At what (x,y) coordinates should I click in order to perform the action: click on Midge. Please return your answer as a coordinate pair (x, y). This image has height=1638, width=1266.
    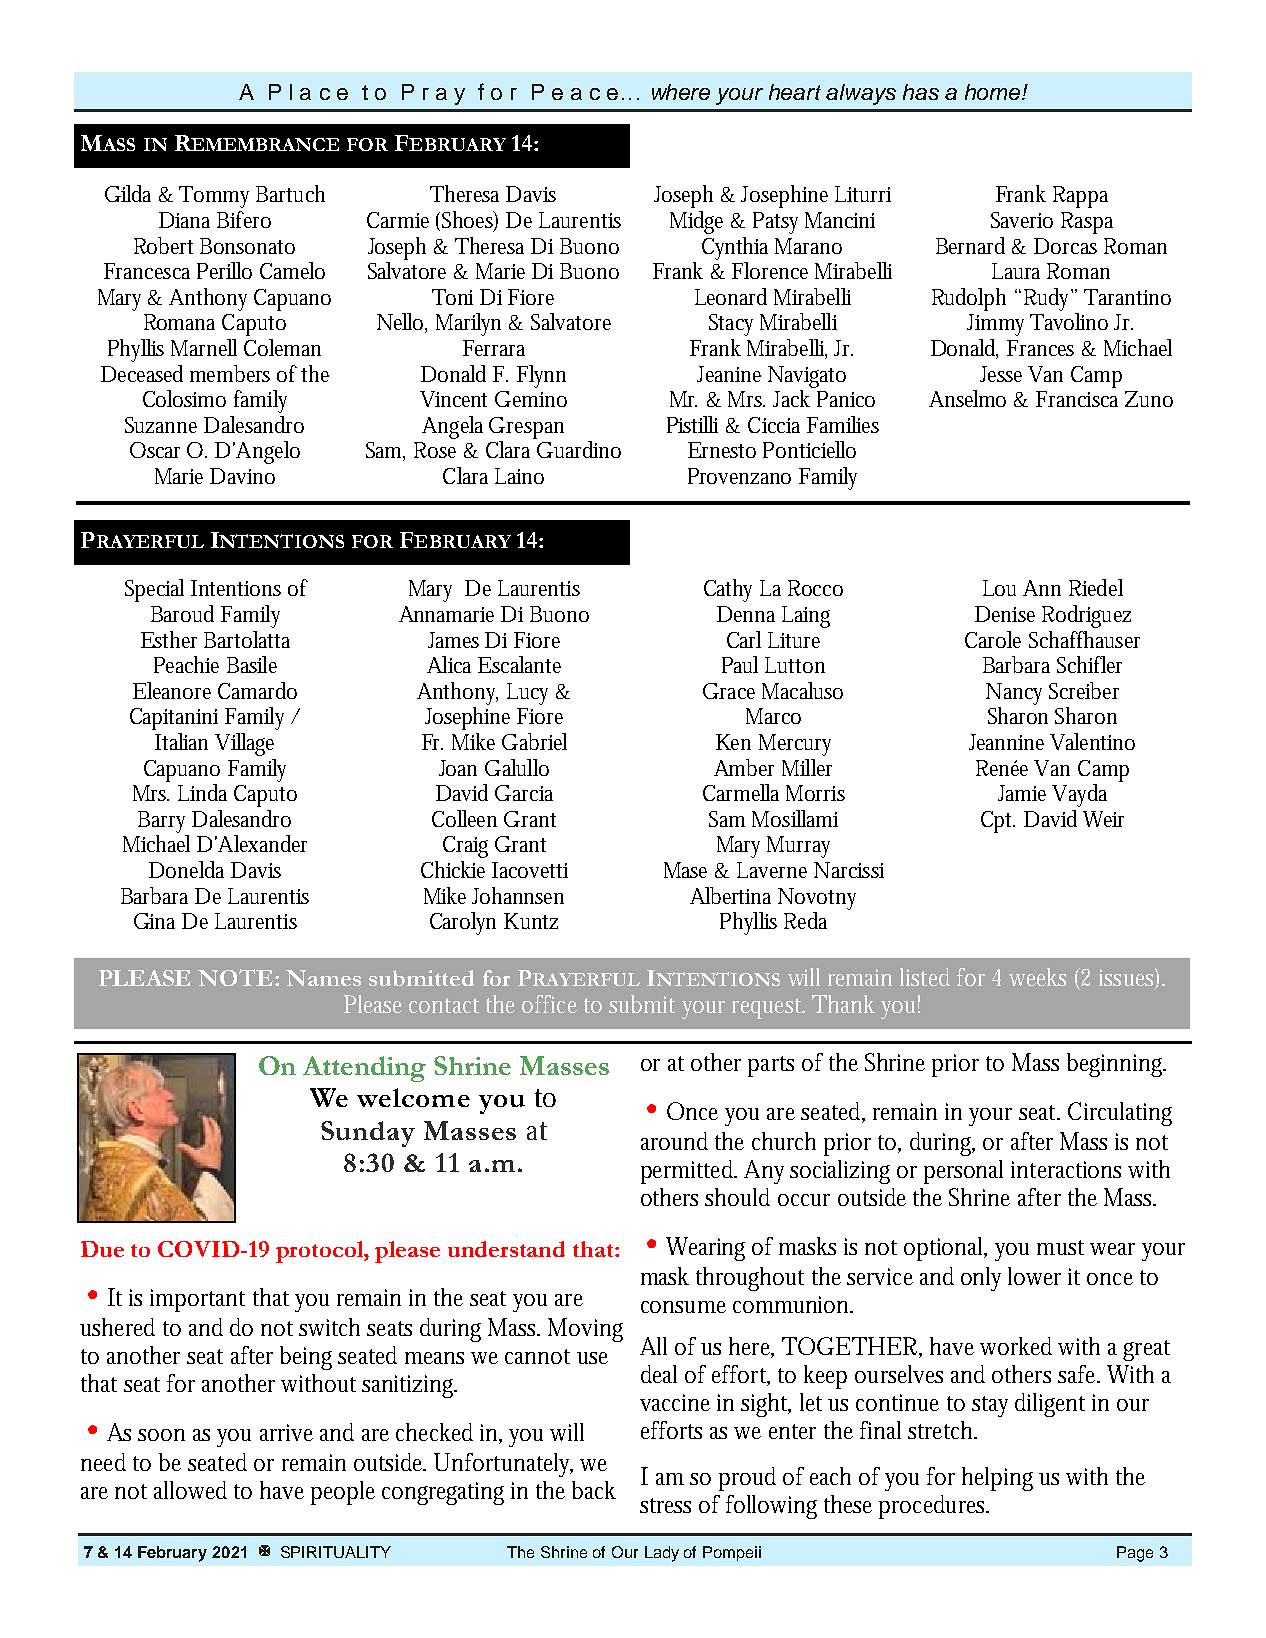
    Looking at the image, I should click on (696, 222).
